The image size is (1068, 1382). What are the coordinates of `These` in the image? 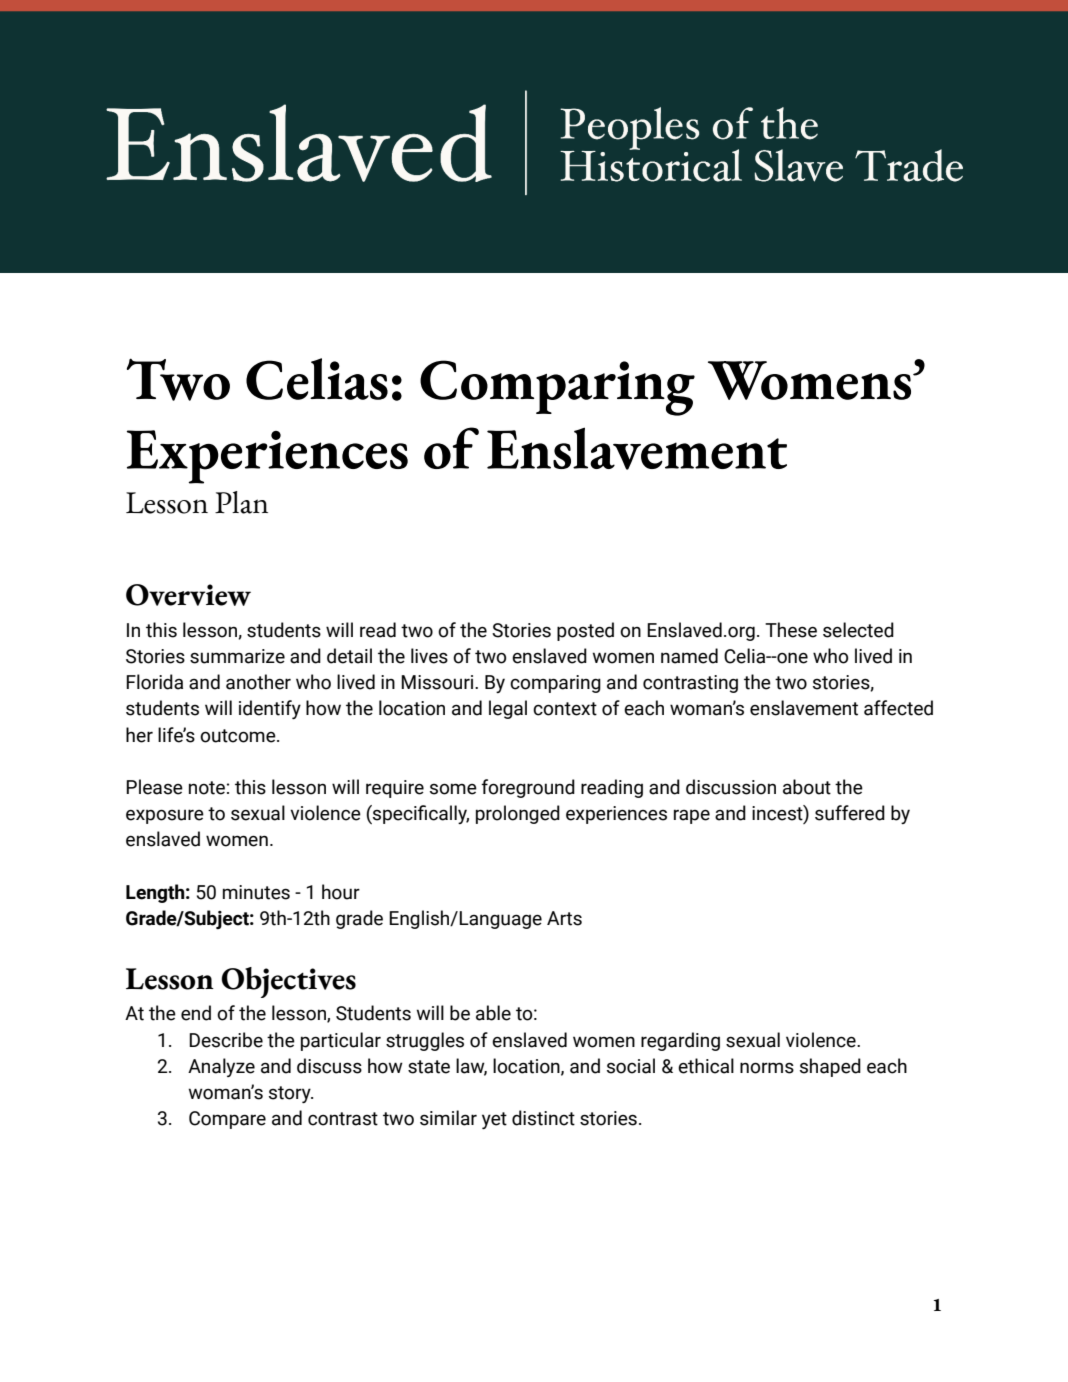 It's located at (791, 630).
